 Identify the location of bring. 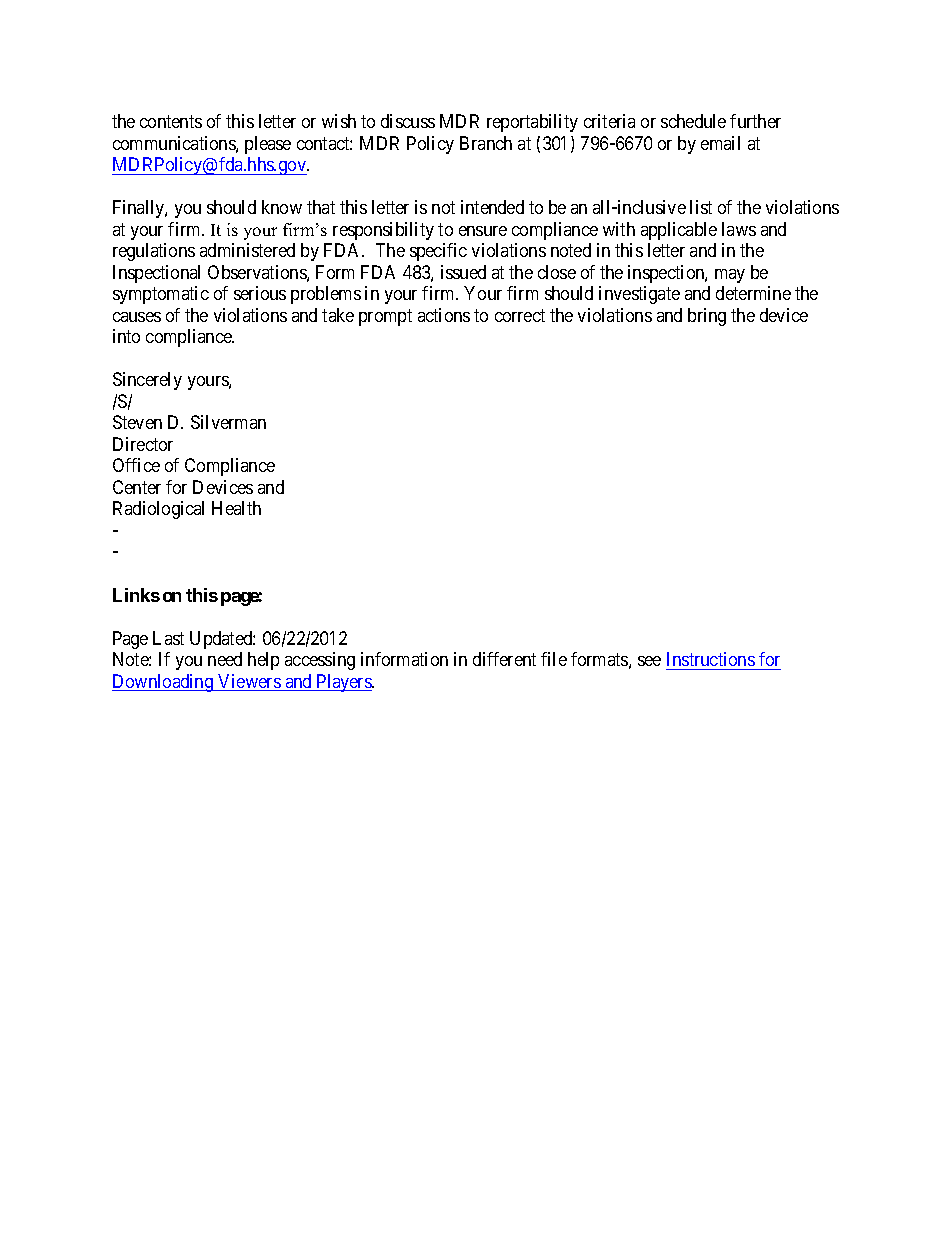
(707, 317).
